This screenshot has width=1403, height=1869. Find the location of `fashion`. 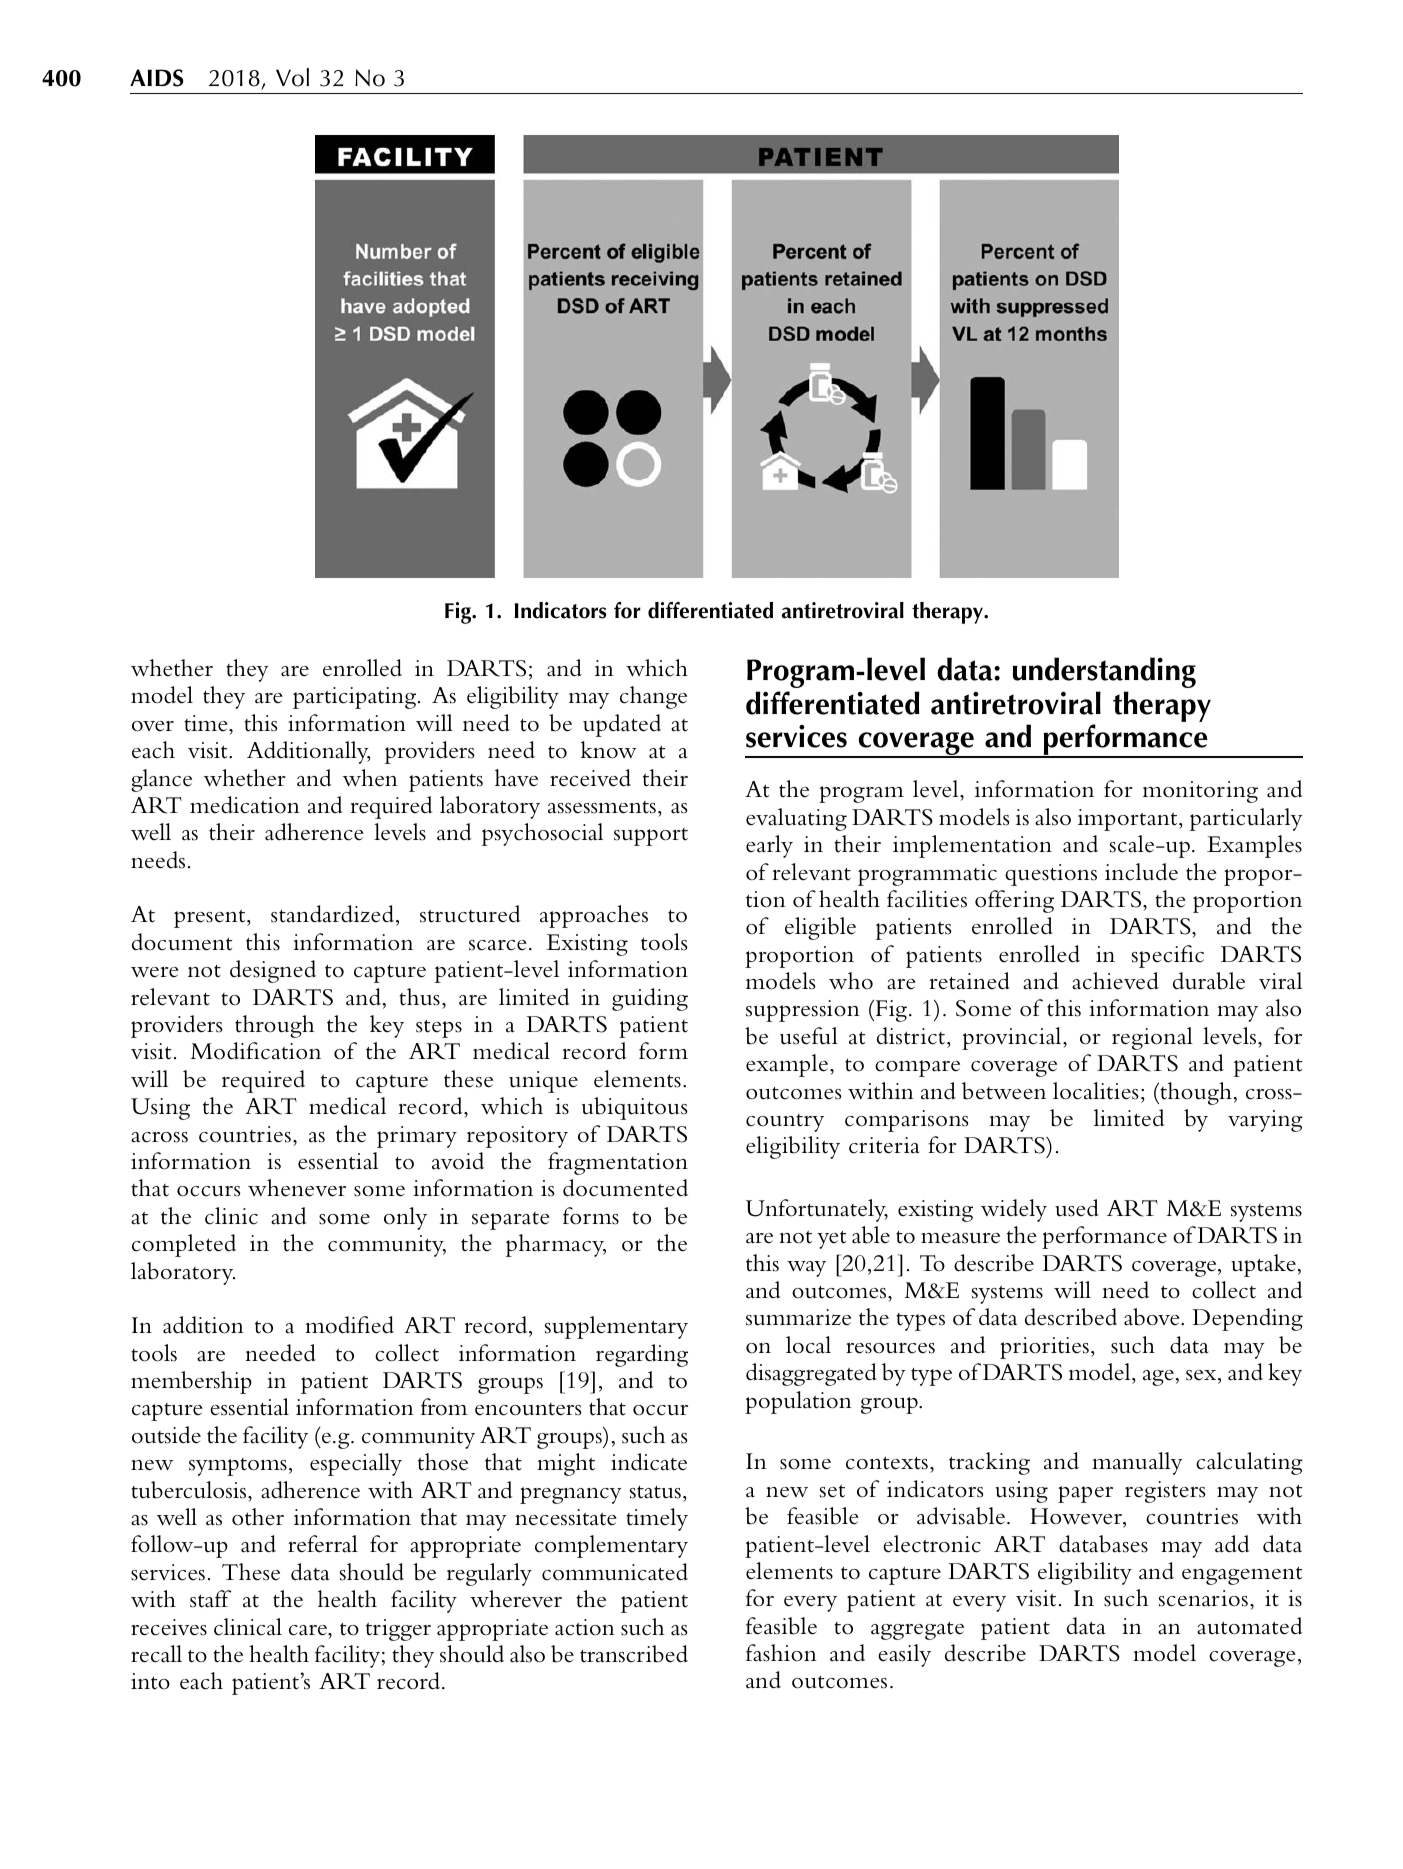

fashion is located at coordinates (781, 1653).
